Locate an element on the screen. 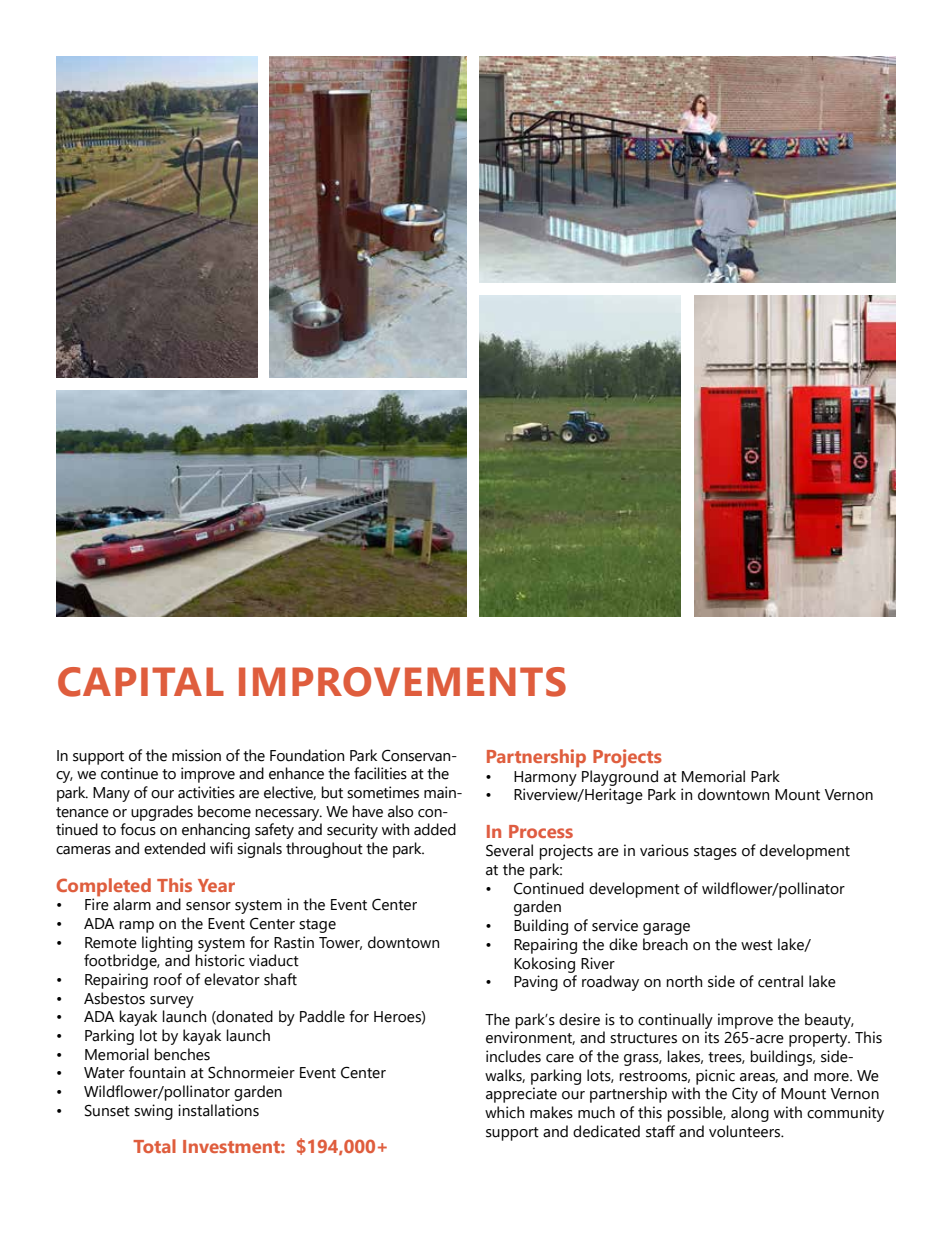 The width and height of the screenshot is (952, 1233). Playground is located at coordinates (620, 778).
